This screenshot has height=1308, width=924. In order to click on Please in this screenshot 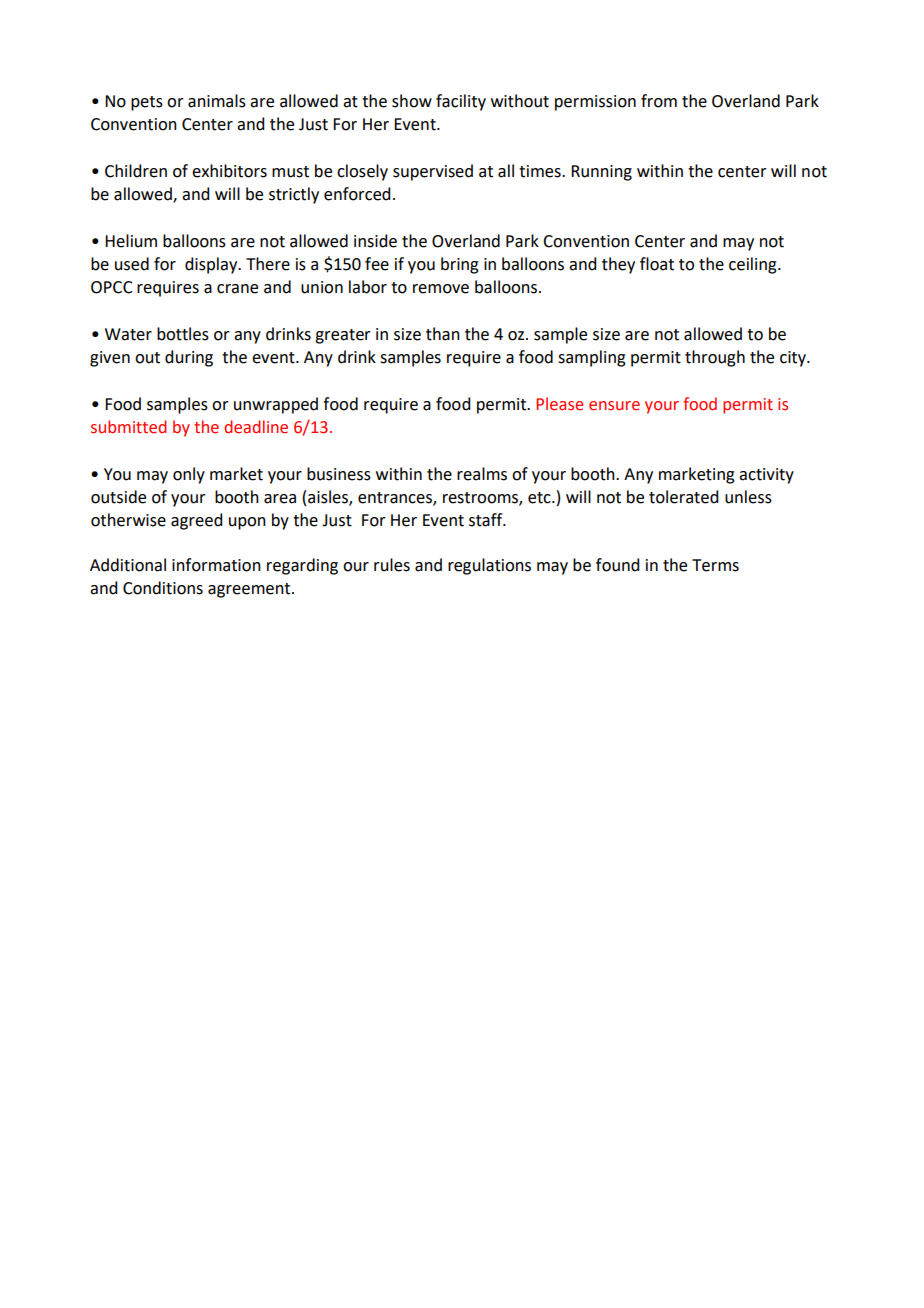, I will do `click(559, 404)`.
